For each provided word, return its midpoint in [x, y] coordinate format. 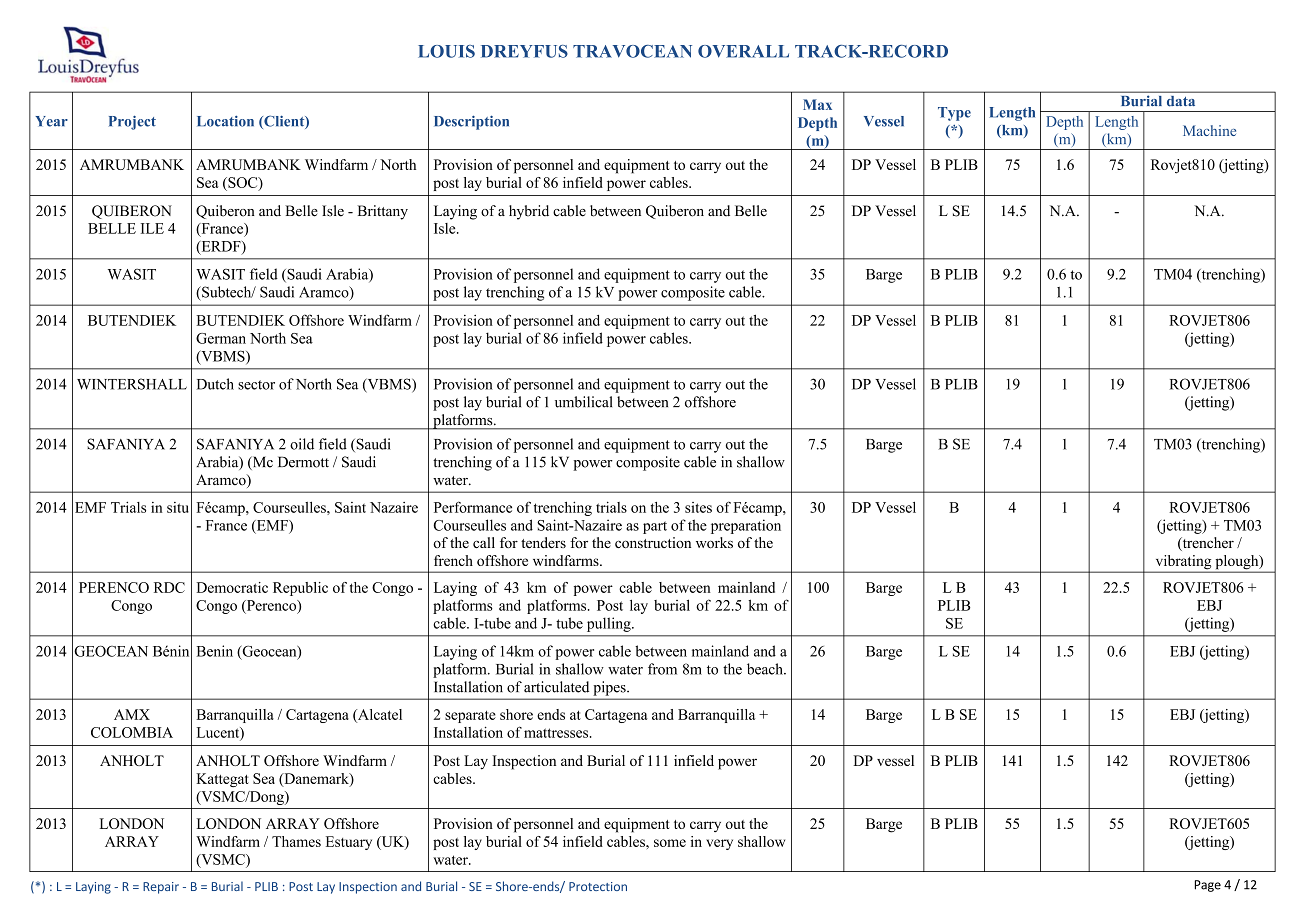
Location [225, 121]
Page [1208, 886]
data [1181, 101]
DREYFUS [524, 51]
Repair [161, 888]
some [670, 843]
